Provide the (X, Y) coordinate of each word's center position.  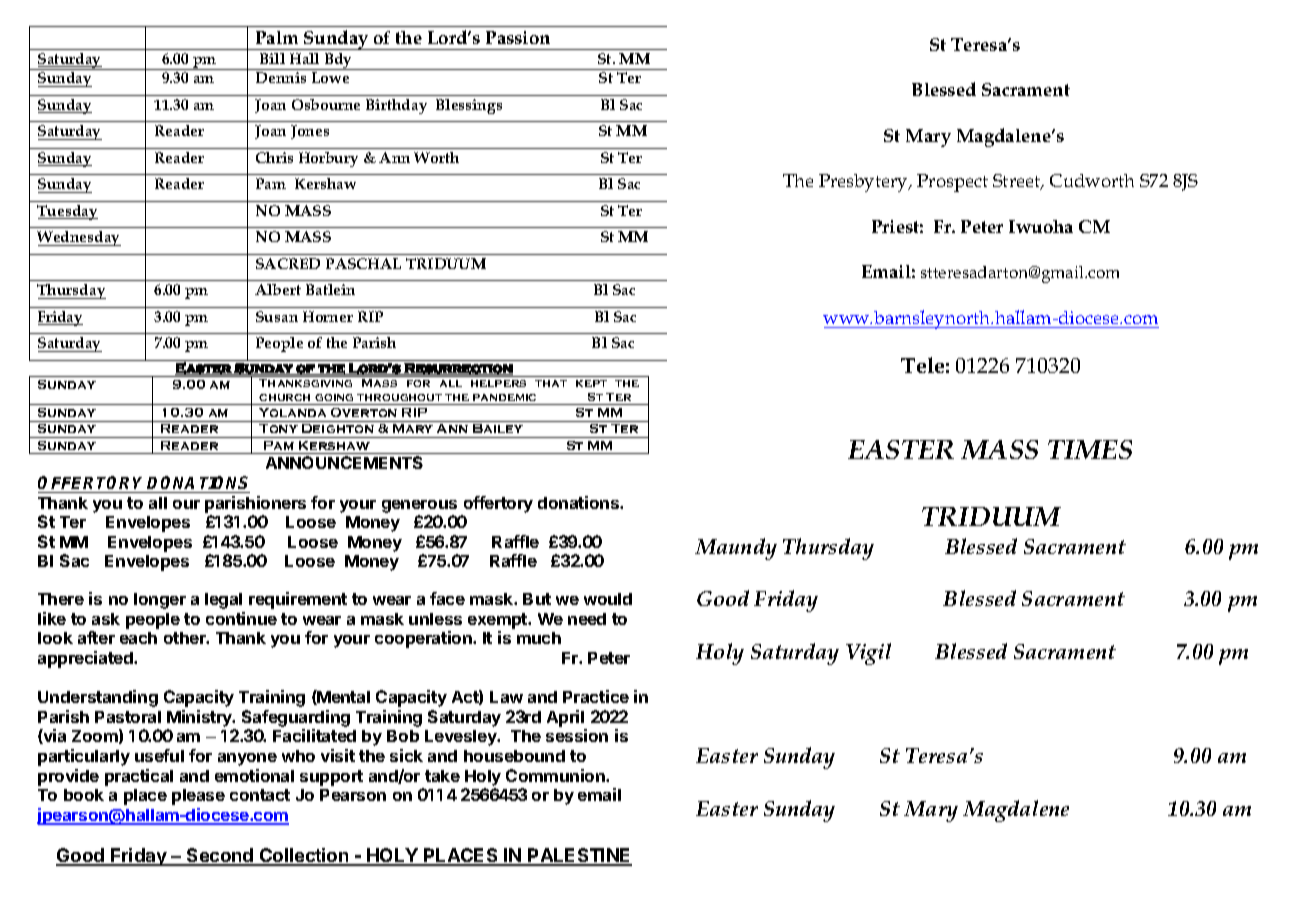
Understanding (98, 698)
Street (1018, 182)
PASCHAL (363, 263)
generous (419, 506)
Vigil (868, 654)
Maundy (736, 549)
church (284, 397)
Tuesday (67, 212)
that (551, 383)
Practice (596, 696)
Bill (272, 58)
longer (160, 601)
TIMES (1090, 449)
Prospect (952, 183)
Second (220, 856)
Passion (518, 37)
